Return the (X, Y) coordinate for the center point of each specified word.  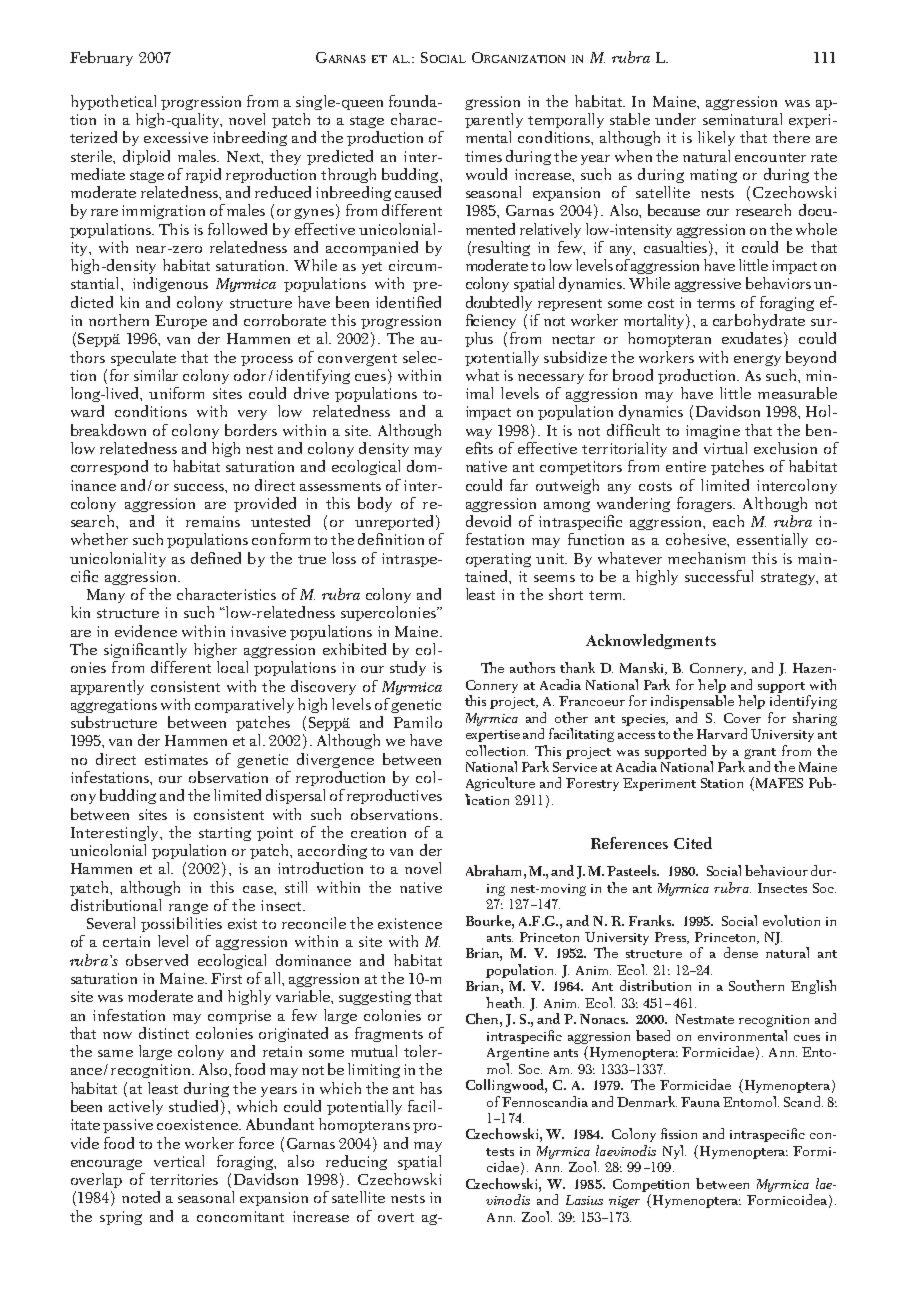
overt (396, 1217)
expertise (493, 736)
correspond (109, 467)
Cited (693, 843)
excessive (176, 137)
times (483, 156)
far (519, 485)
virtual (725, 448)
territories (184, 1179)
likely (716, 138)
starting (225, 834)
